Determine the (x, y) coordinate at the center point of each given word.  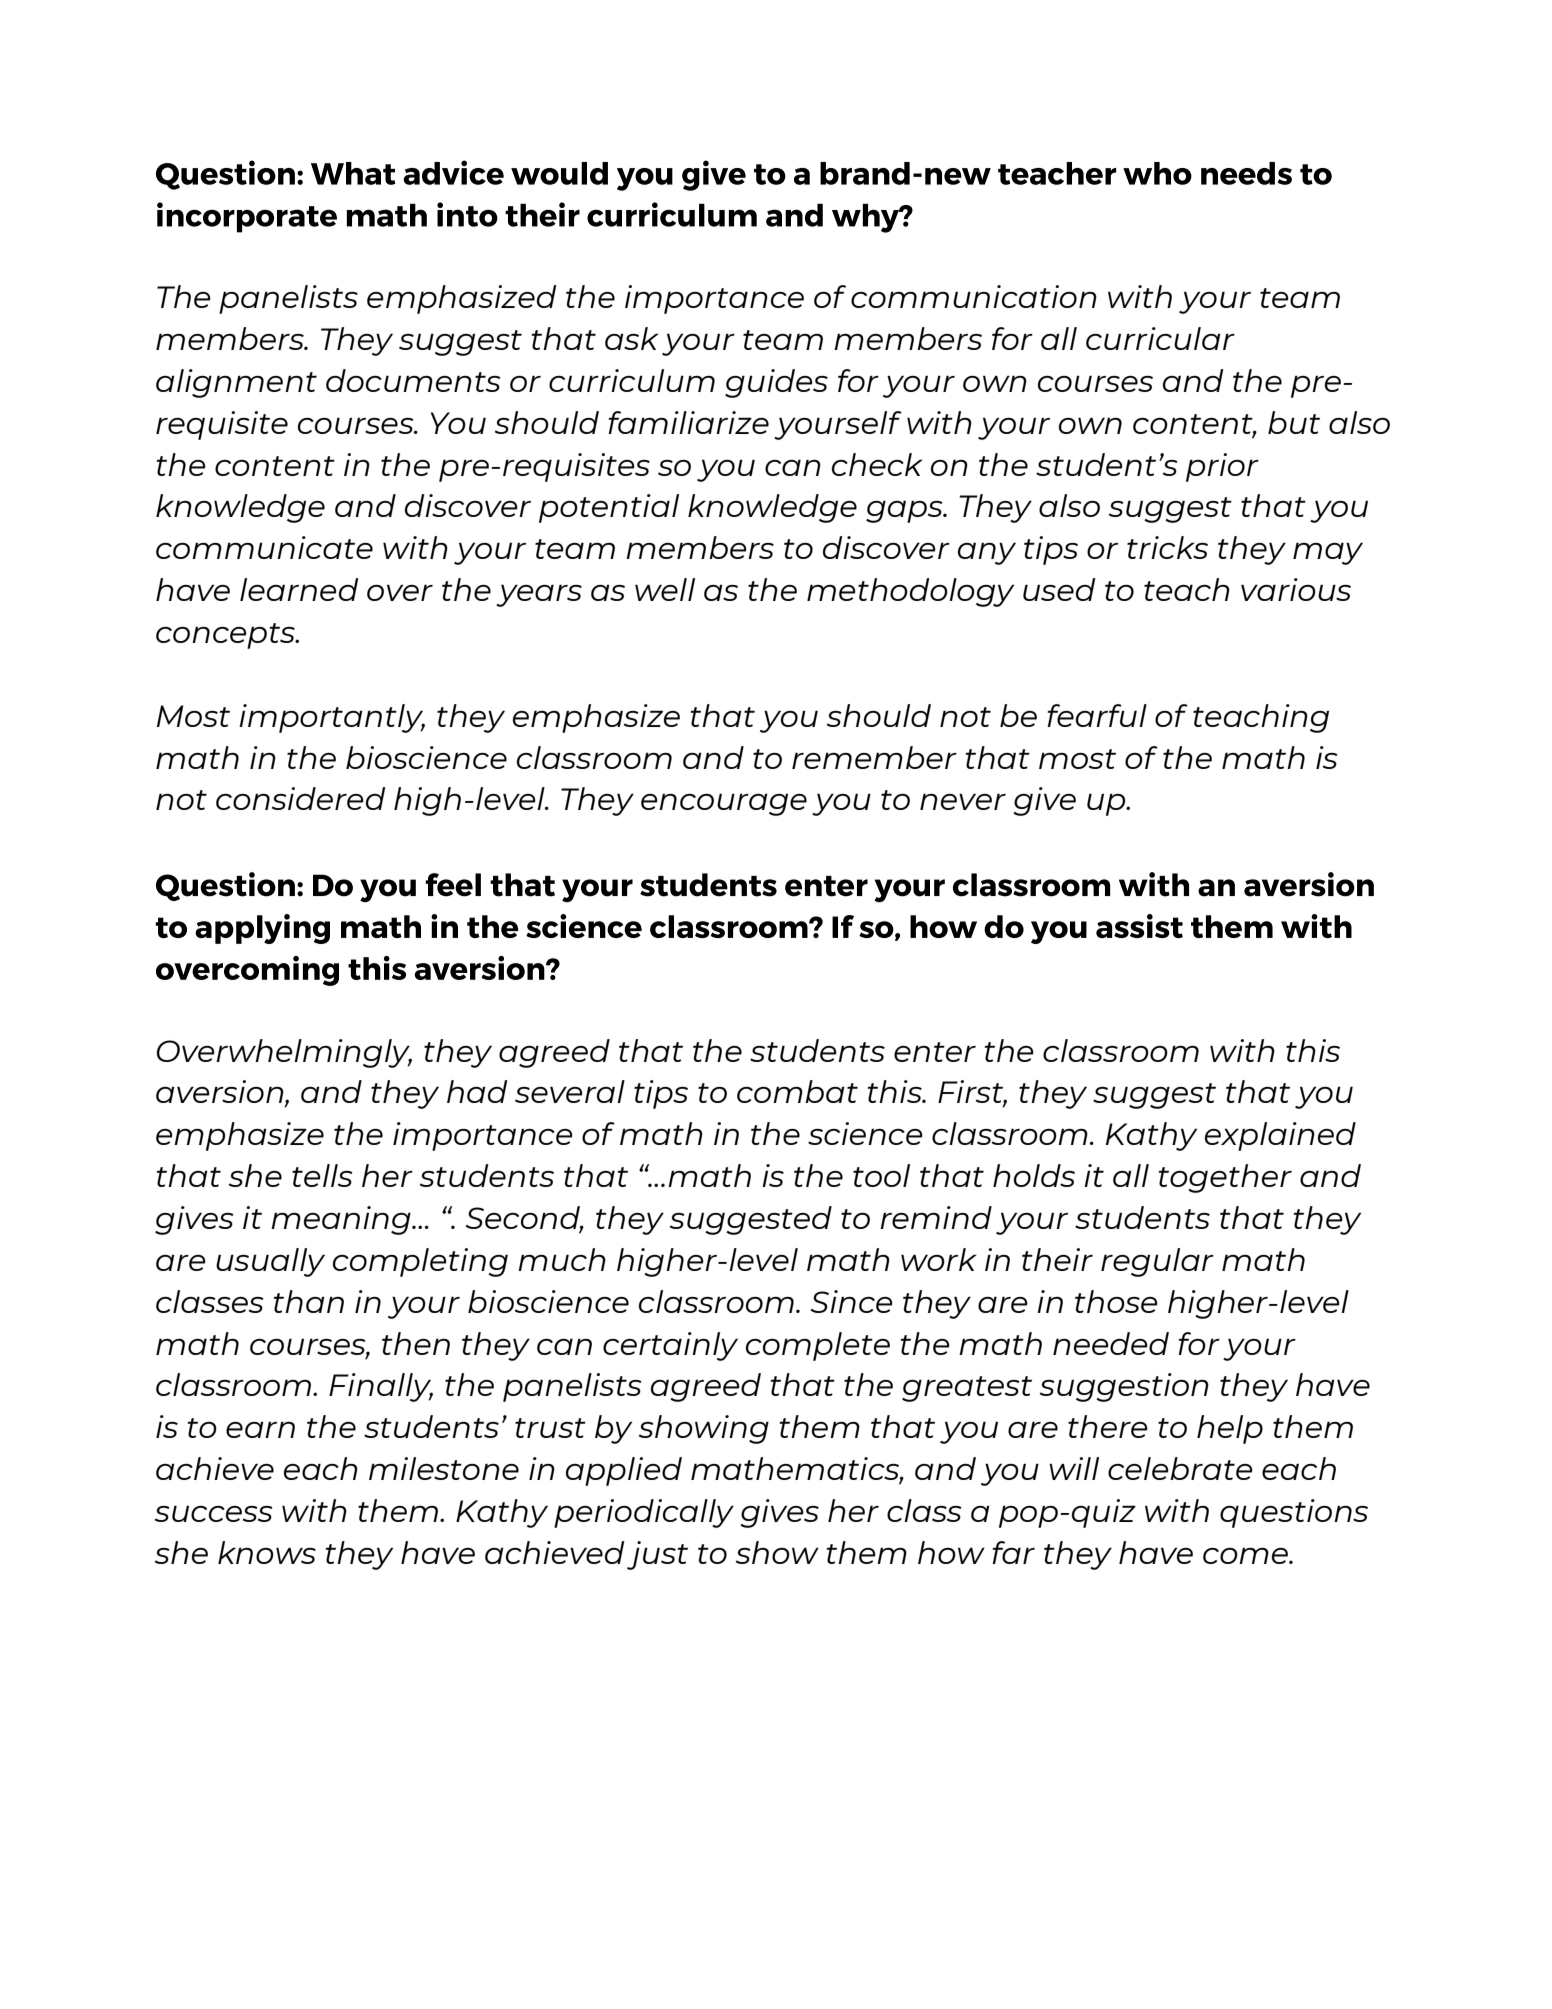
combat (797, 1091)
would (559, 173)
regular (1157, 1262)
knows (267, 1552)
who (1157, 173)
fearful (1097, 715)
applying (262, 929)
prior (1222, 467)
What (353, 173)
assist (1139, 926)
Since (851, 1301)
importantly (332, 718)
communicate (264, 547)
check (877, 464)
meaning (342, 1220)
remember (874, 757)
